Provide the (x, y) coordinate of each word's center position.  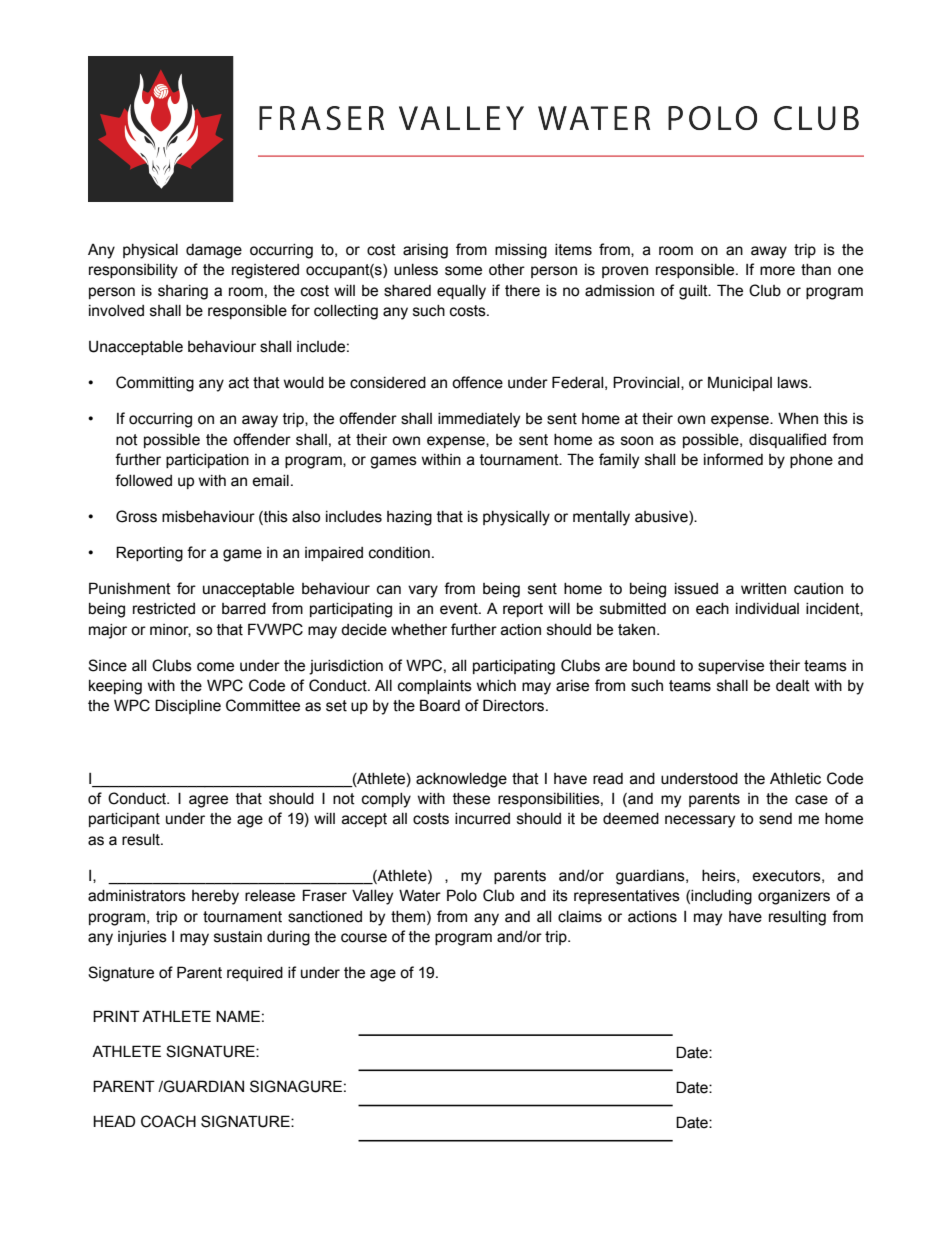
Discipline (188, 706)
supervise (731, 667)
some (463, 271)
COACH (168, 1121)
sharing (183, 292)
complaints (435, 687)
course (364, 938)
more (777, 271)
